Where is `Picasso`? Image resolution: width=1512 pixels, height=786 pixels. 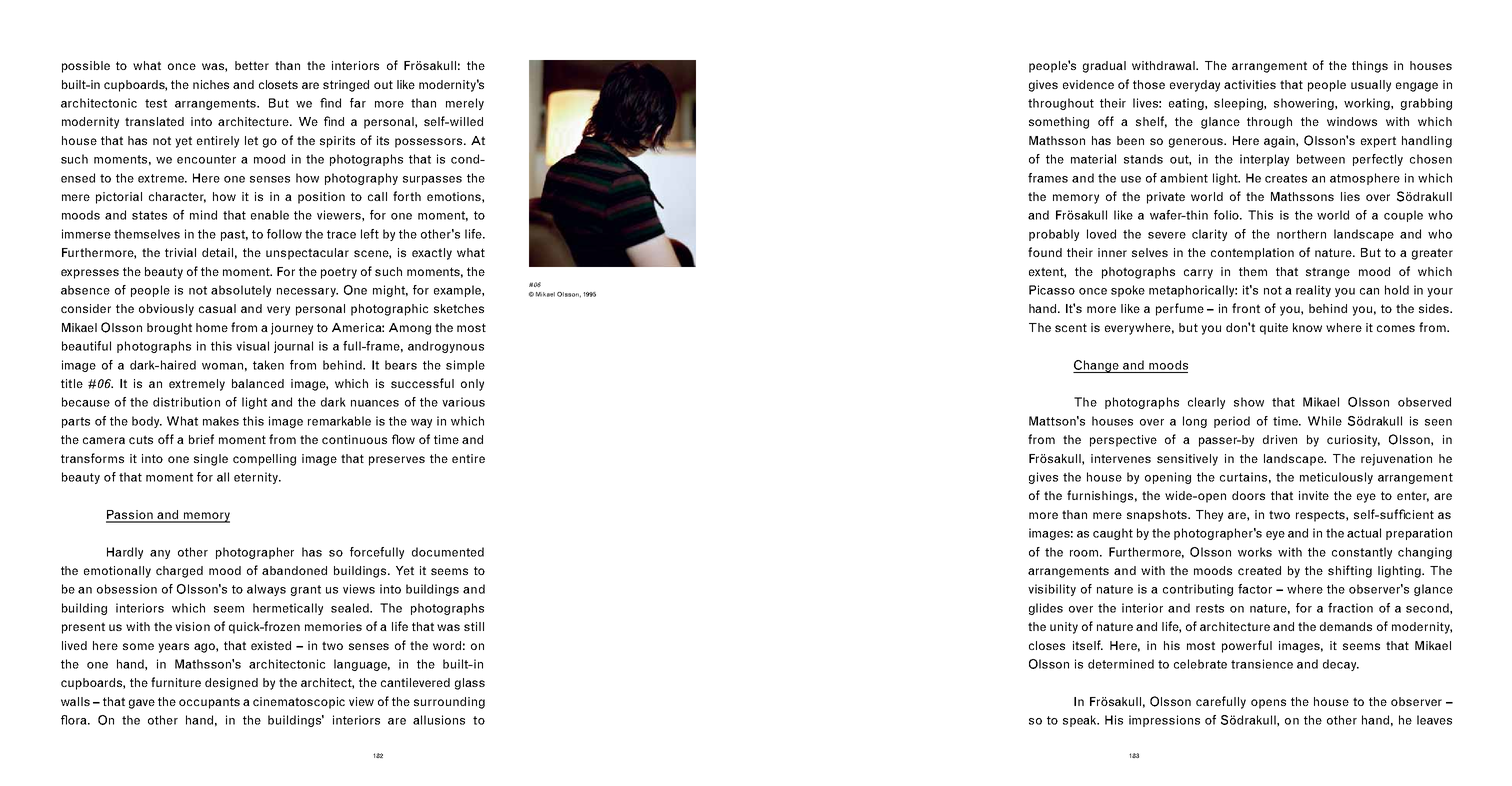
Picasso is located at coordinates (1052, 290).
